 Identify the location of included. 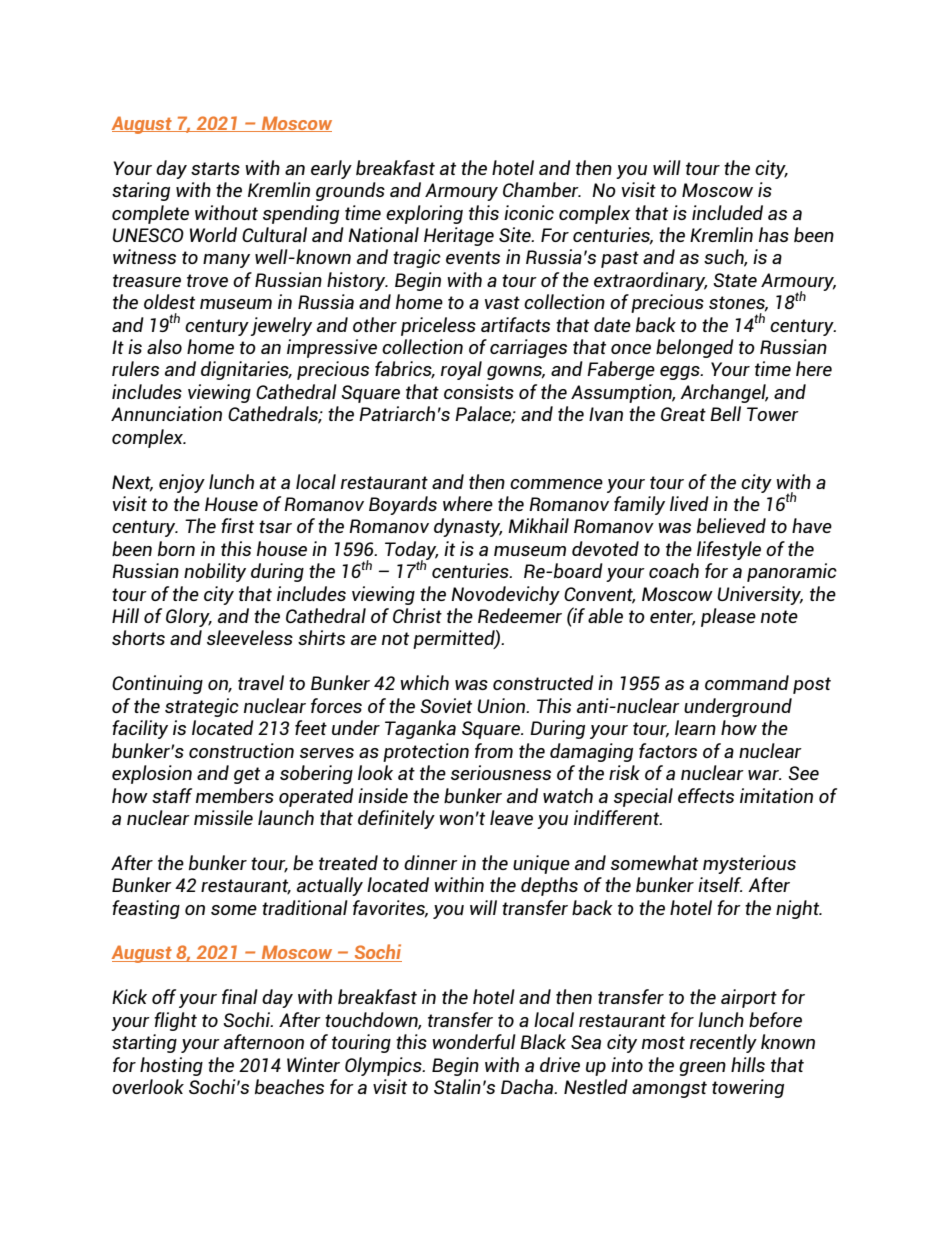
(727, 212).
